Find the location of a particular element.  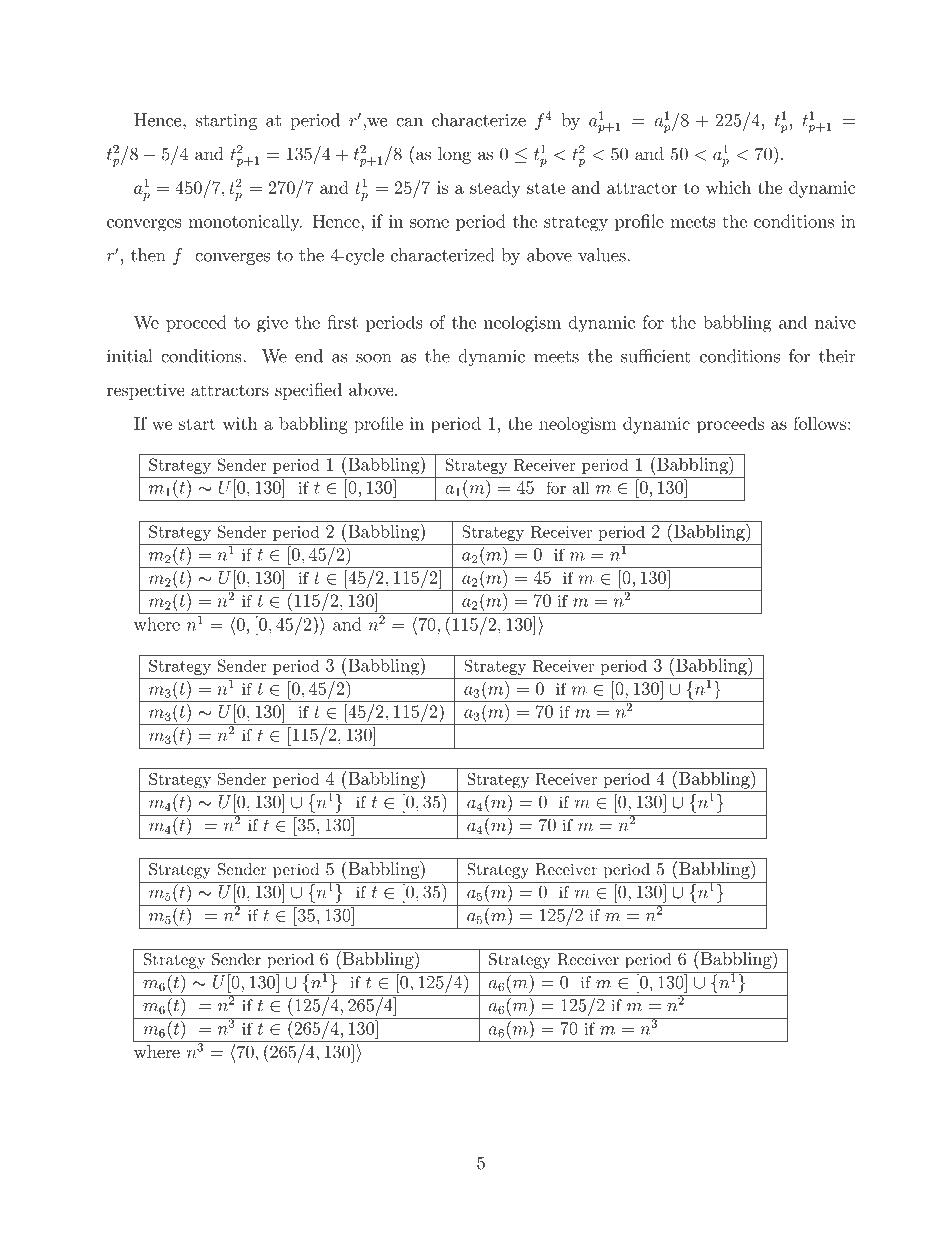

long is located at coordinates (454, 155).
